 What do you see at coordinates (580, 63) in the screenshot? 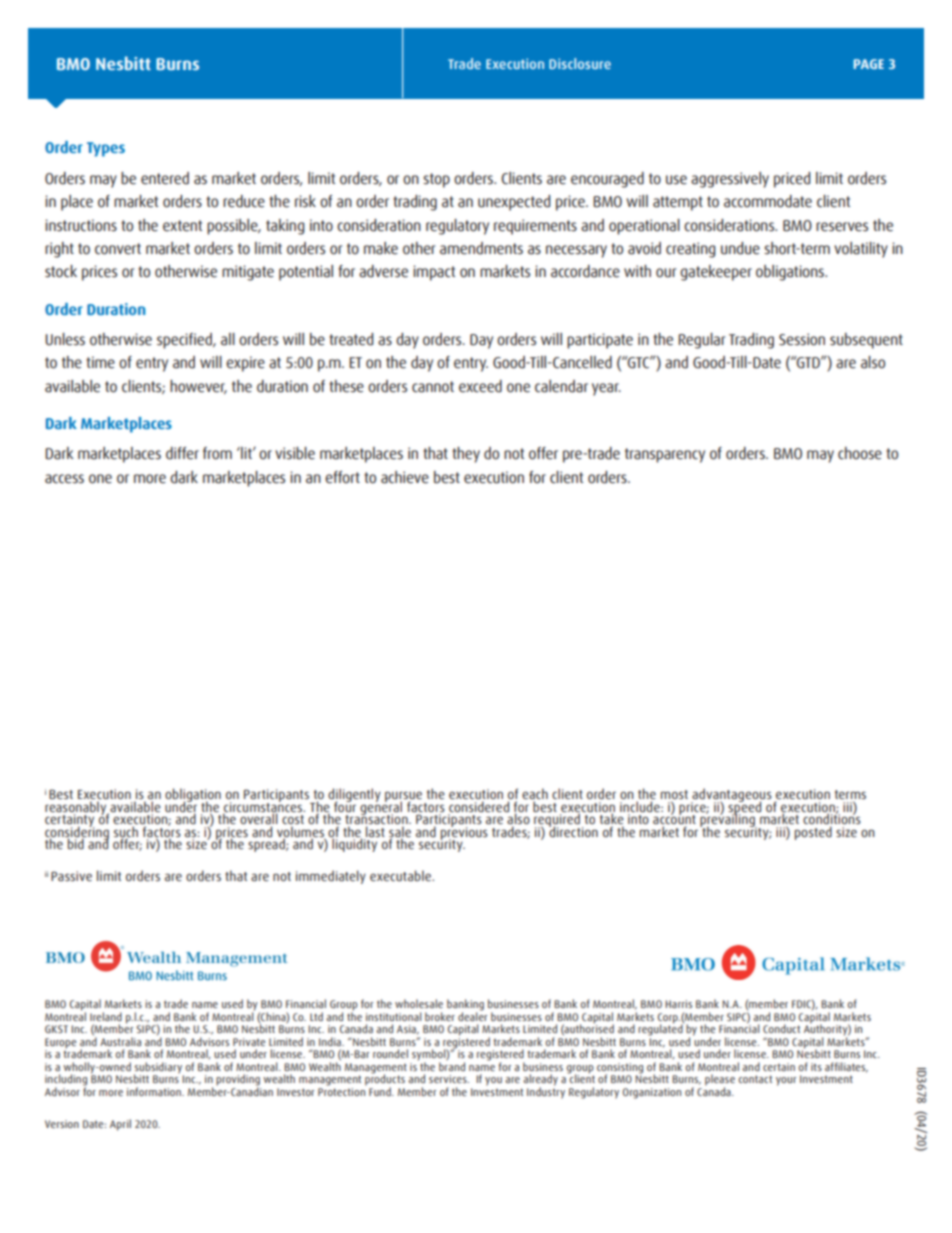
I see `Disclosure` at bounding box center [580, 63].
